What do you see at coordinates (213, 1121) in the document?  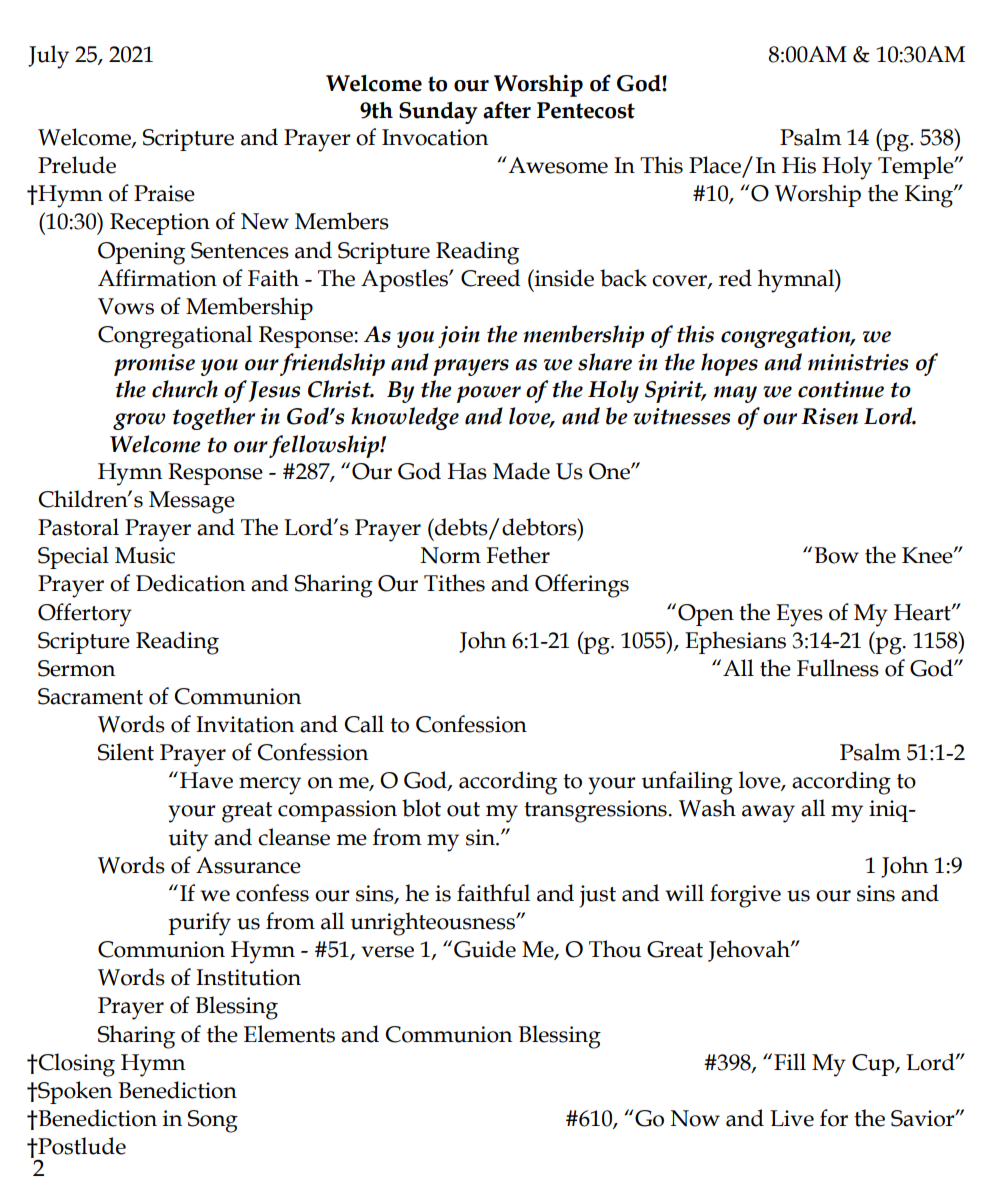 I see `Song` at bounding box center [213, 1121].
